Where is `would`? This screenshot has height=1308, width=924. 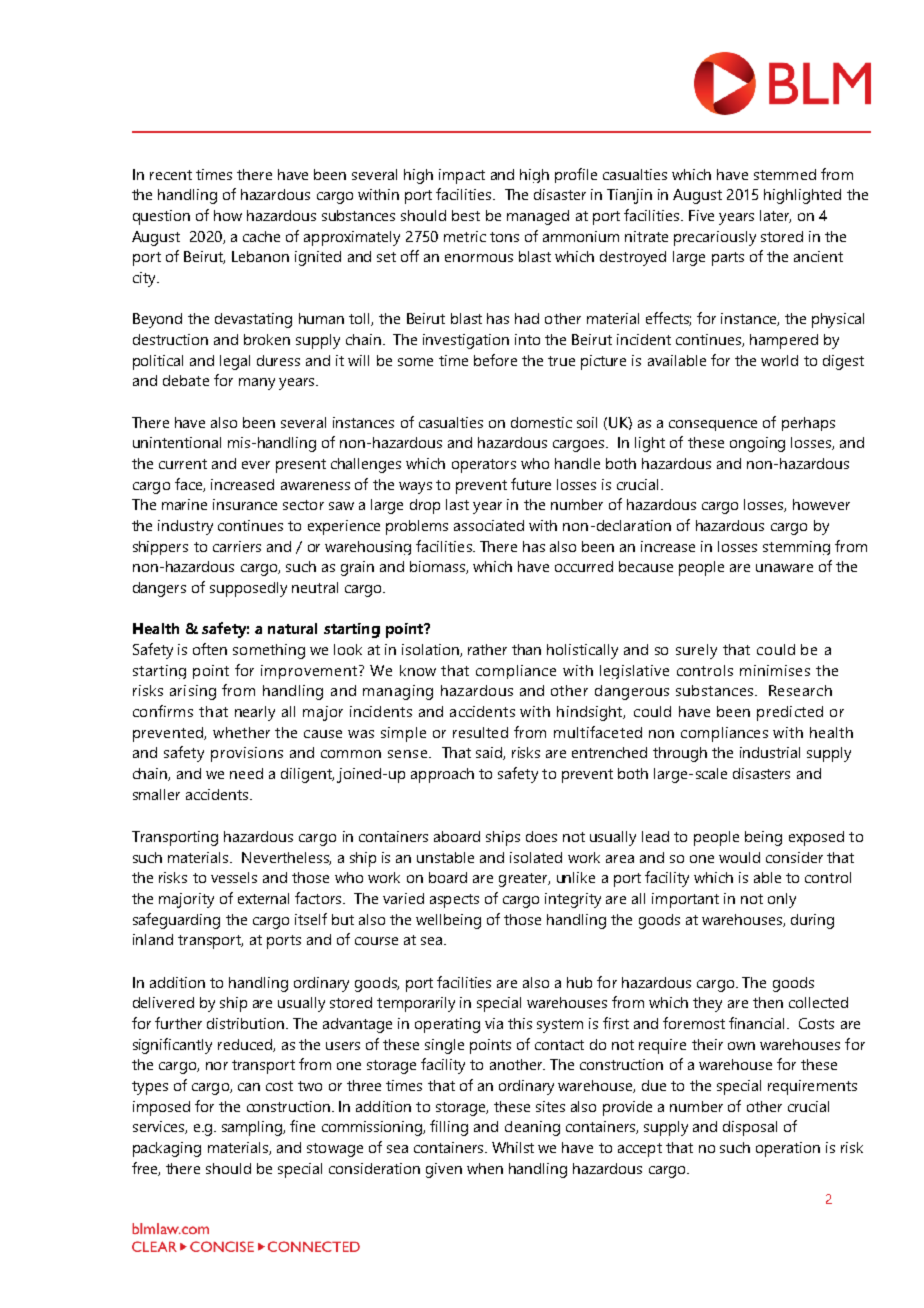
would is located at coordinates (739, 857).
